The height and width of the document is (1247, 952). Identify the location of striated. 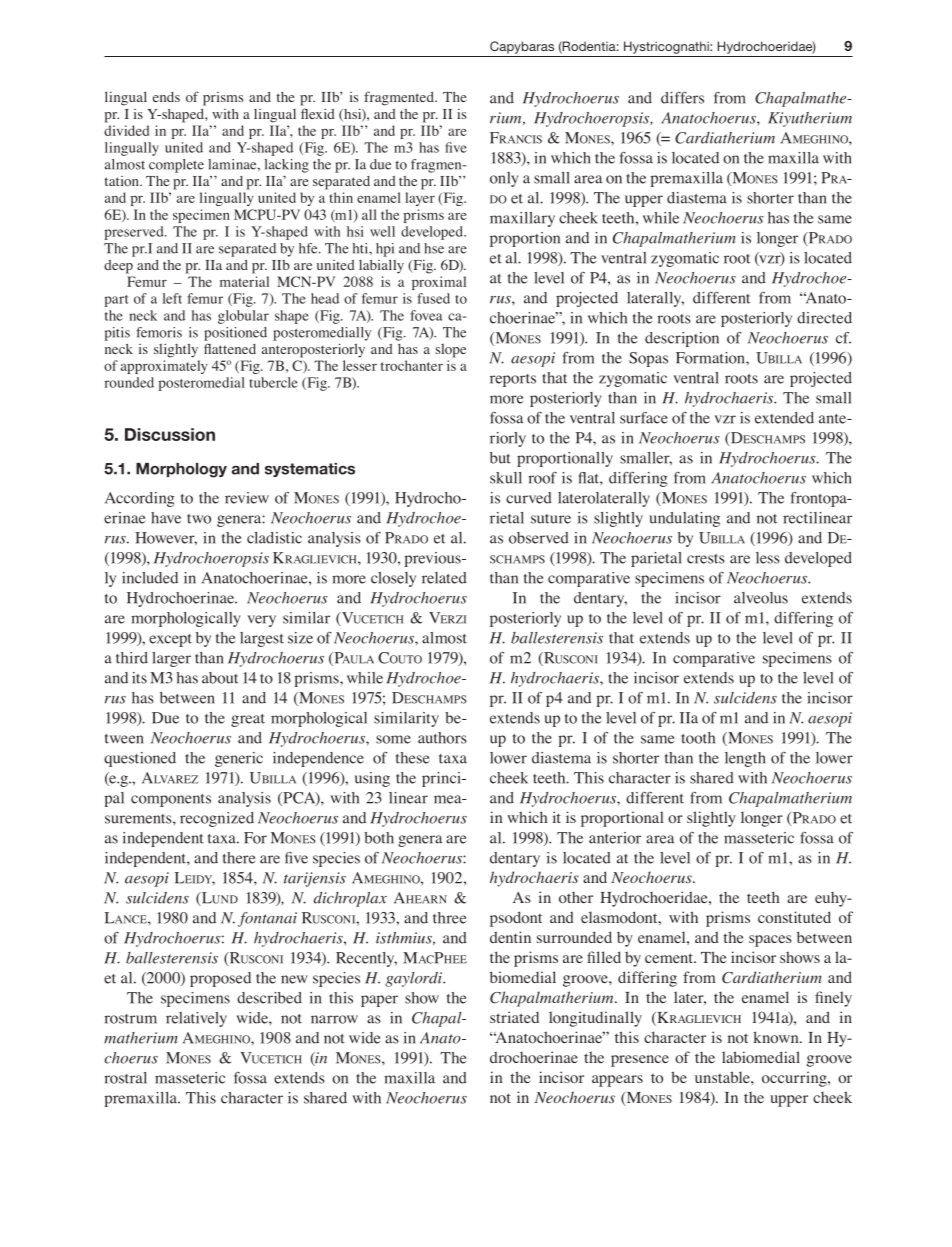
(514, 1017).
